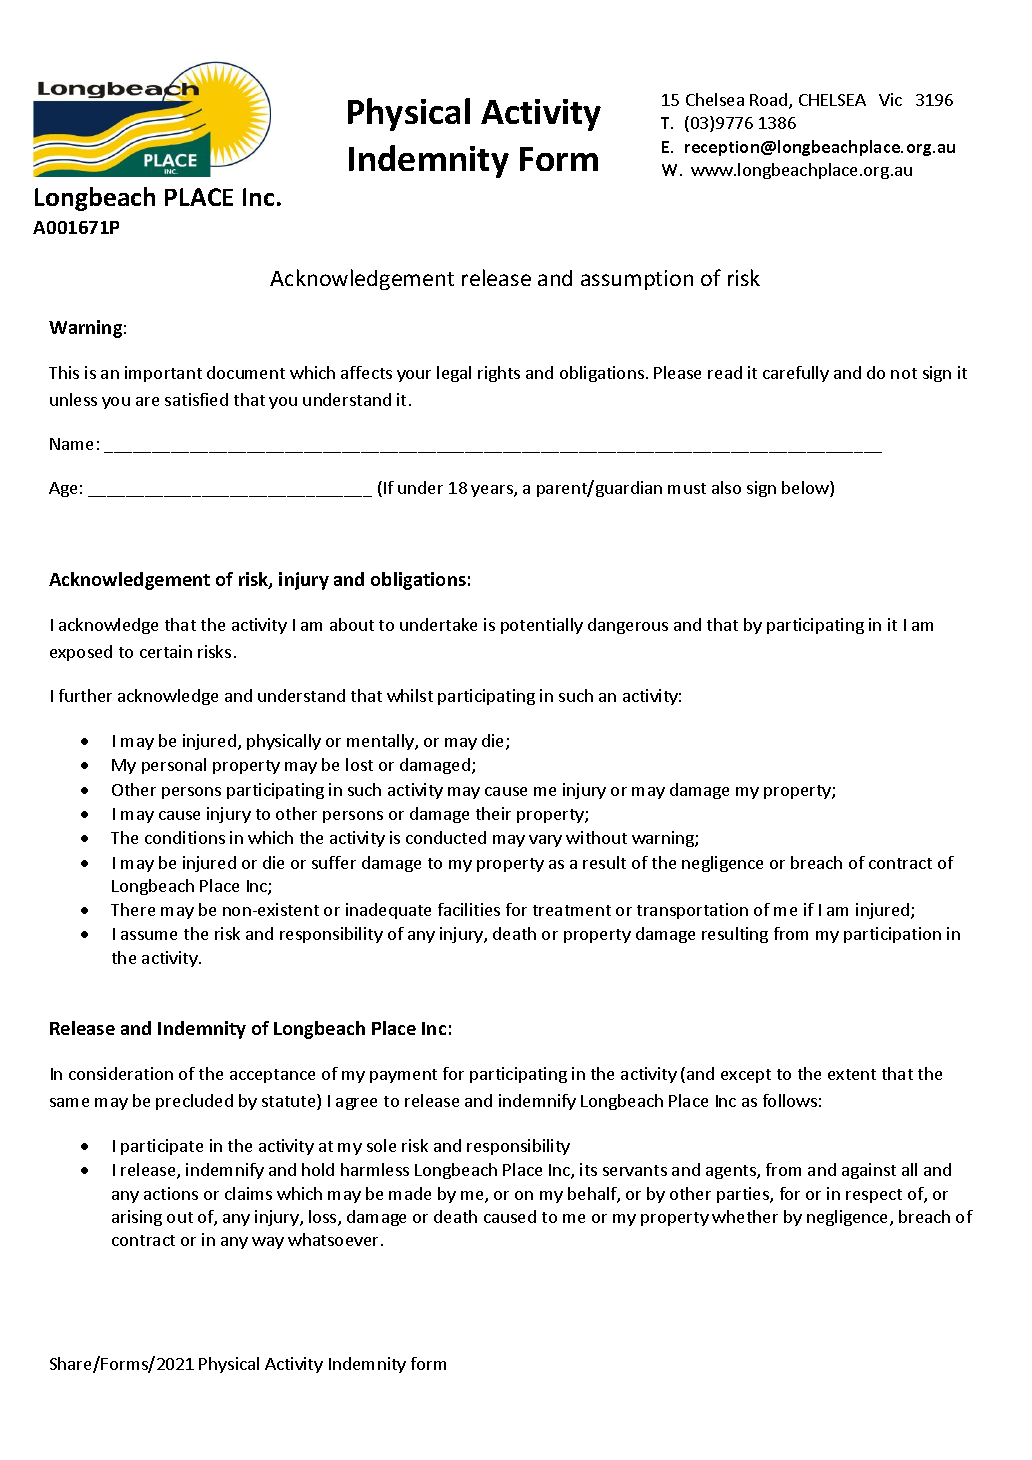 Image resolution: width=1032 pixels, height=1460 pixels. I want to click on dangerous, so click(628, 626).
